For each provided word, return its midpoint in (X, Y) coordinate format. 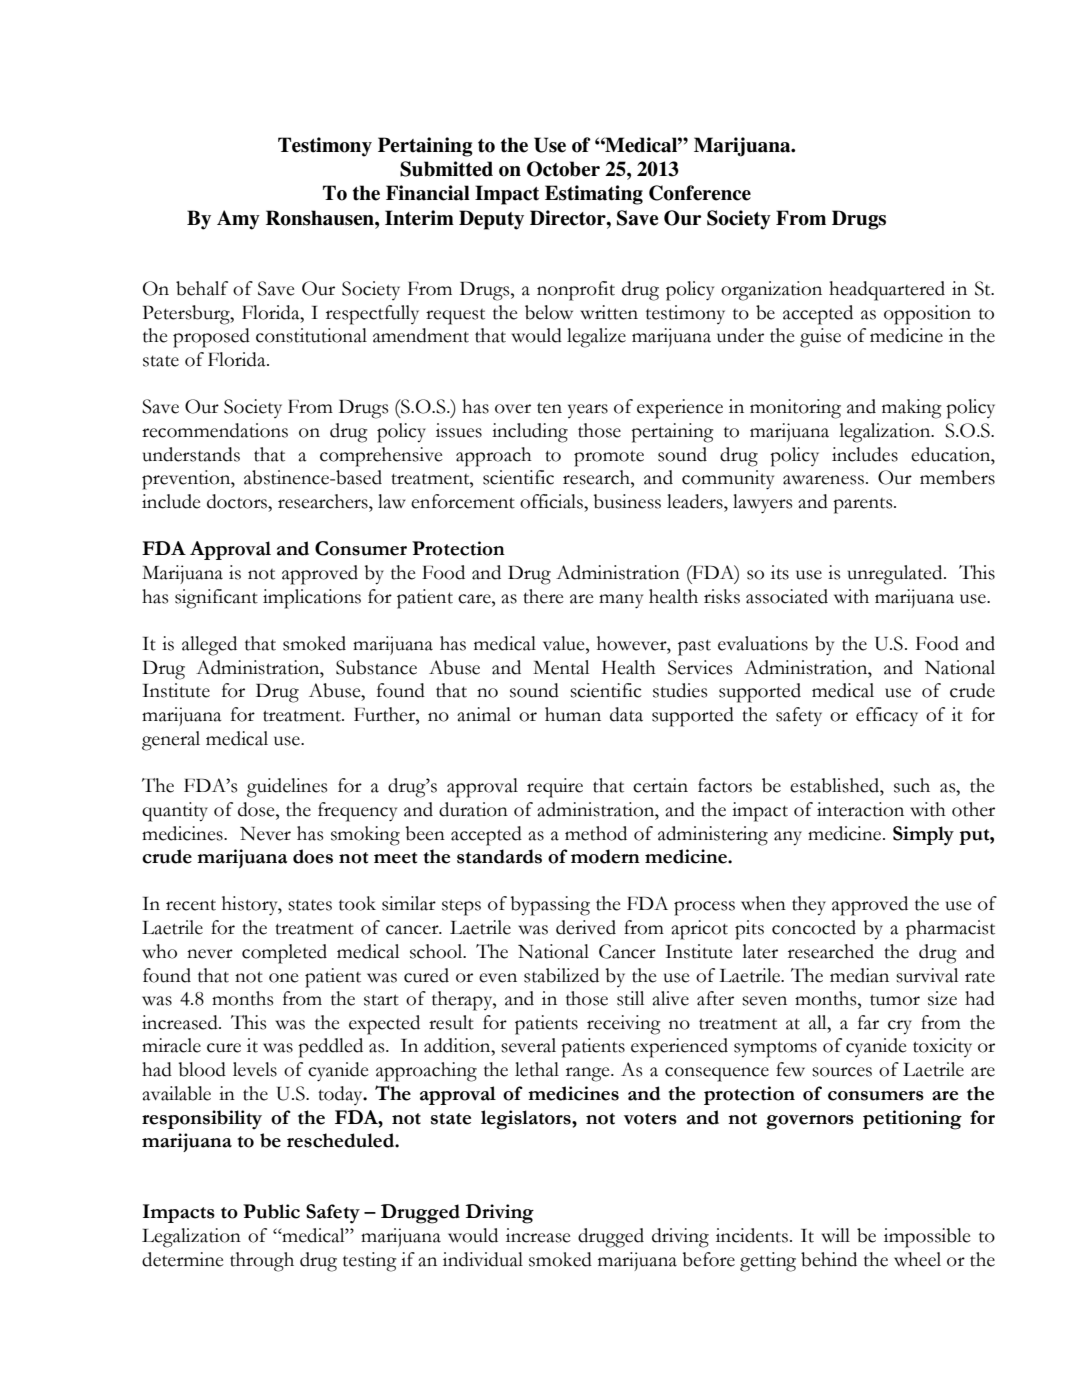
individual (483, 1259)
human (573, 714)
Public (271, 1211)
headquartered (887, 291)
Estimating (594, 195)
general (171, 741)
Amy (238, 220)
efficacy (887, 716)
